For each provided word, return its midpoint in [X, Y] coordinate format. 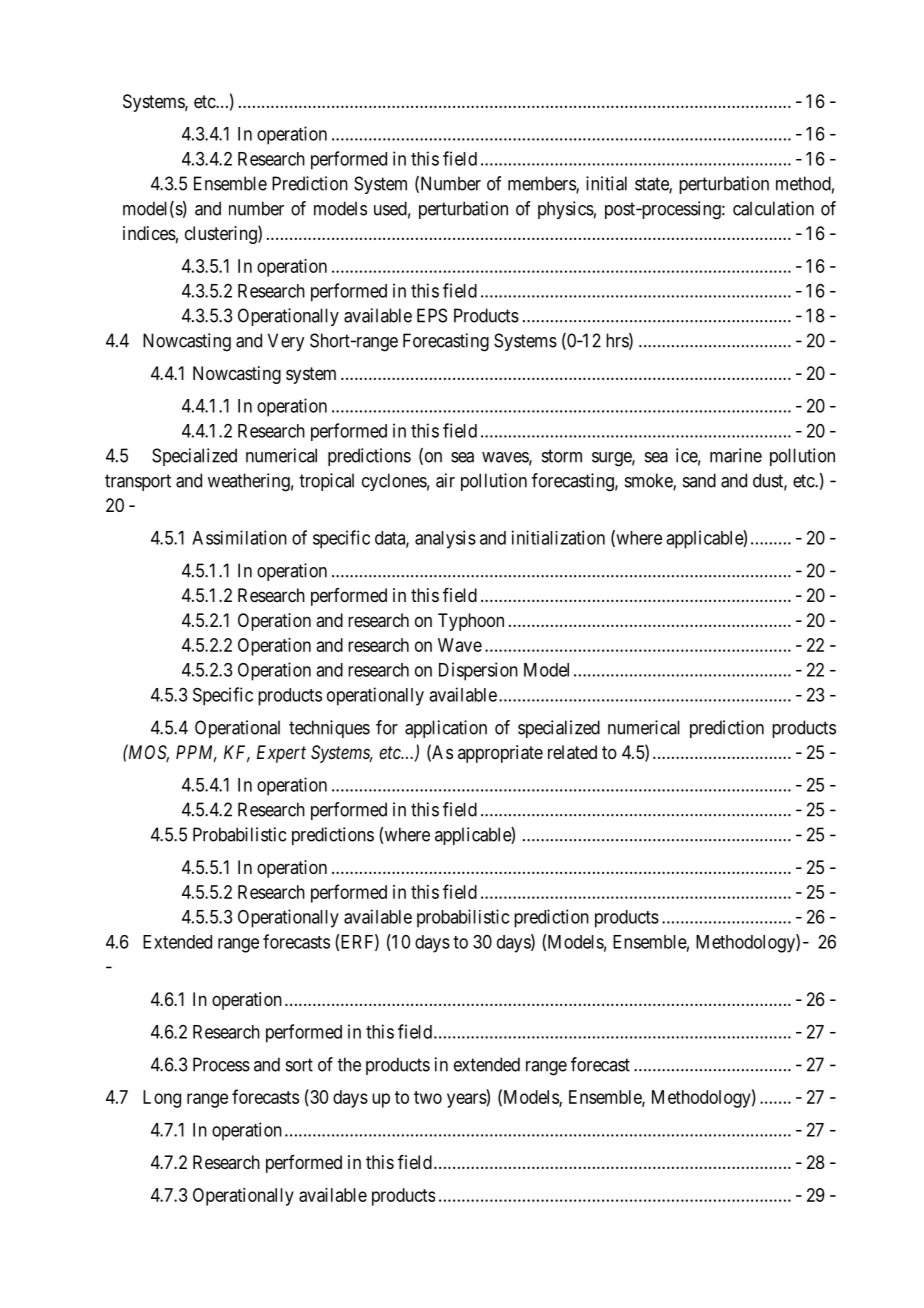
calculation [773, 208]
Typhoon [471, 622]
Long [162, 1099]
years [467, 1100]
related [572, 752]
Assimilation [239, 537]
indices [149, 233]
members [542, 184]
